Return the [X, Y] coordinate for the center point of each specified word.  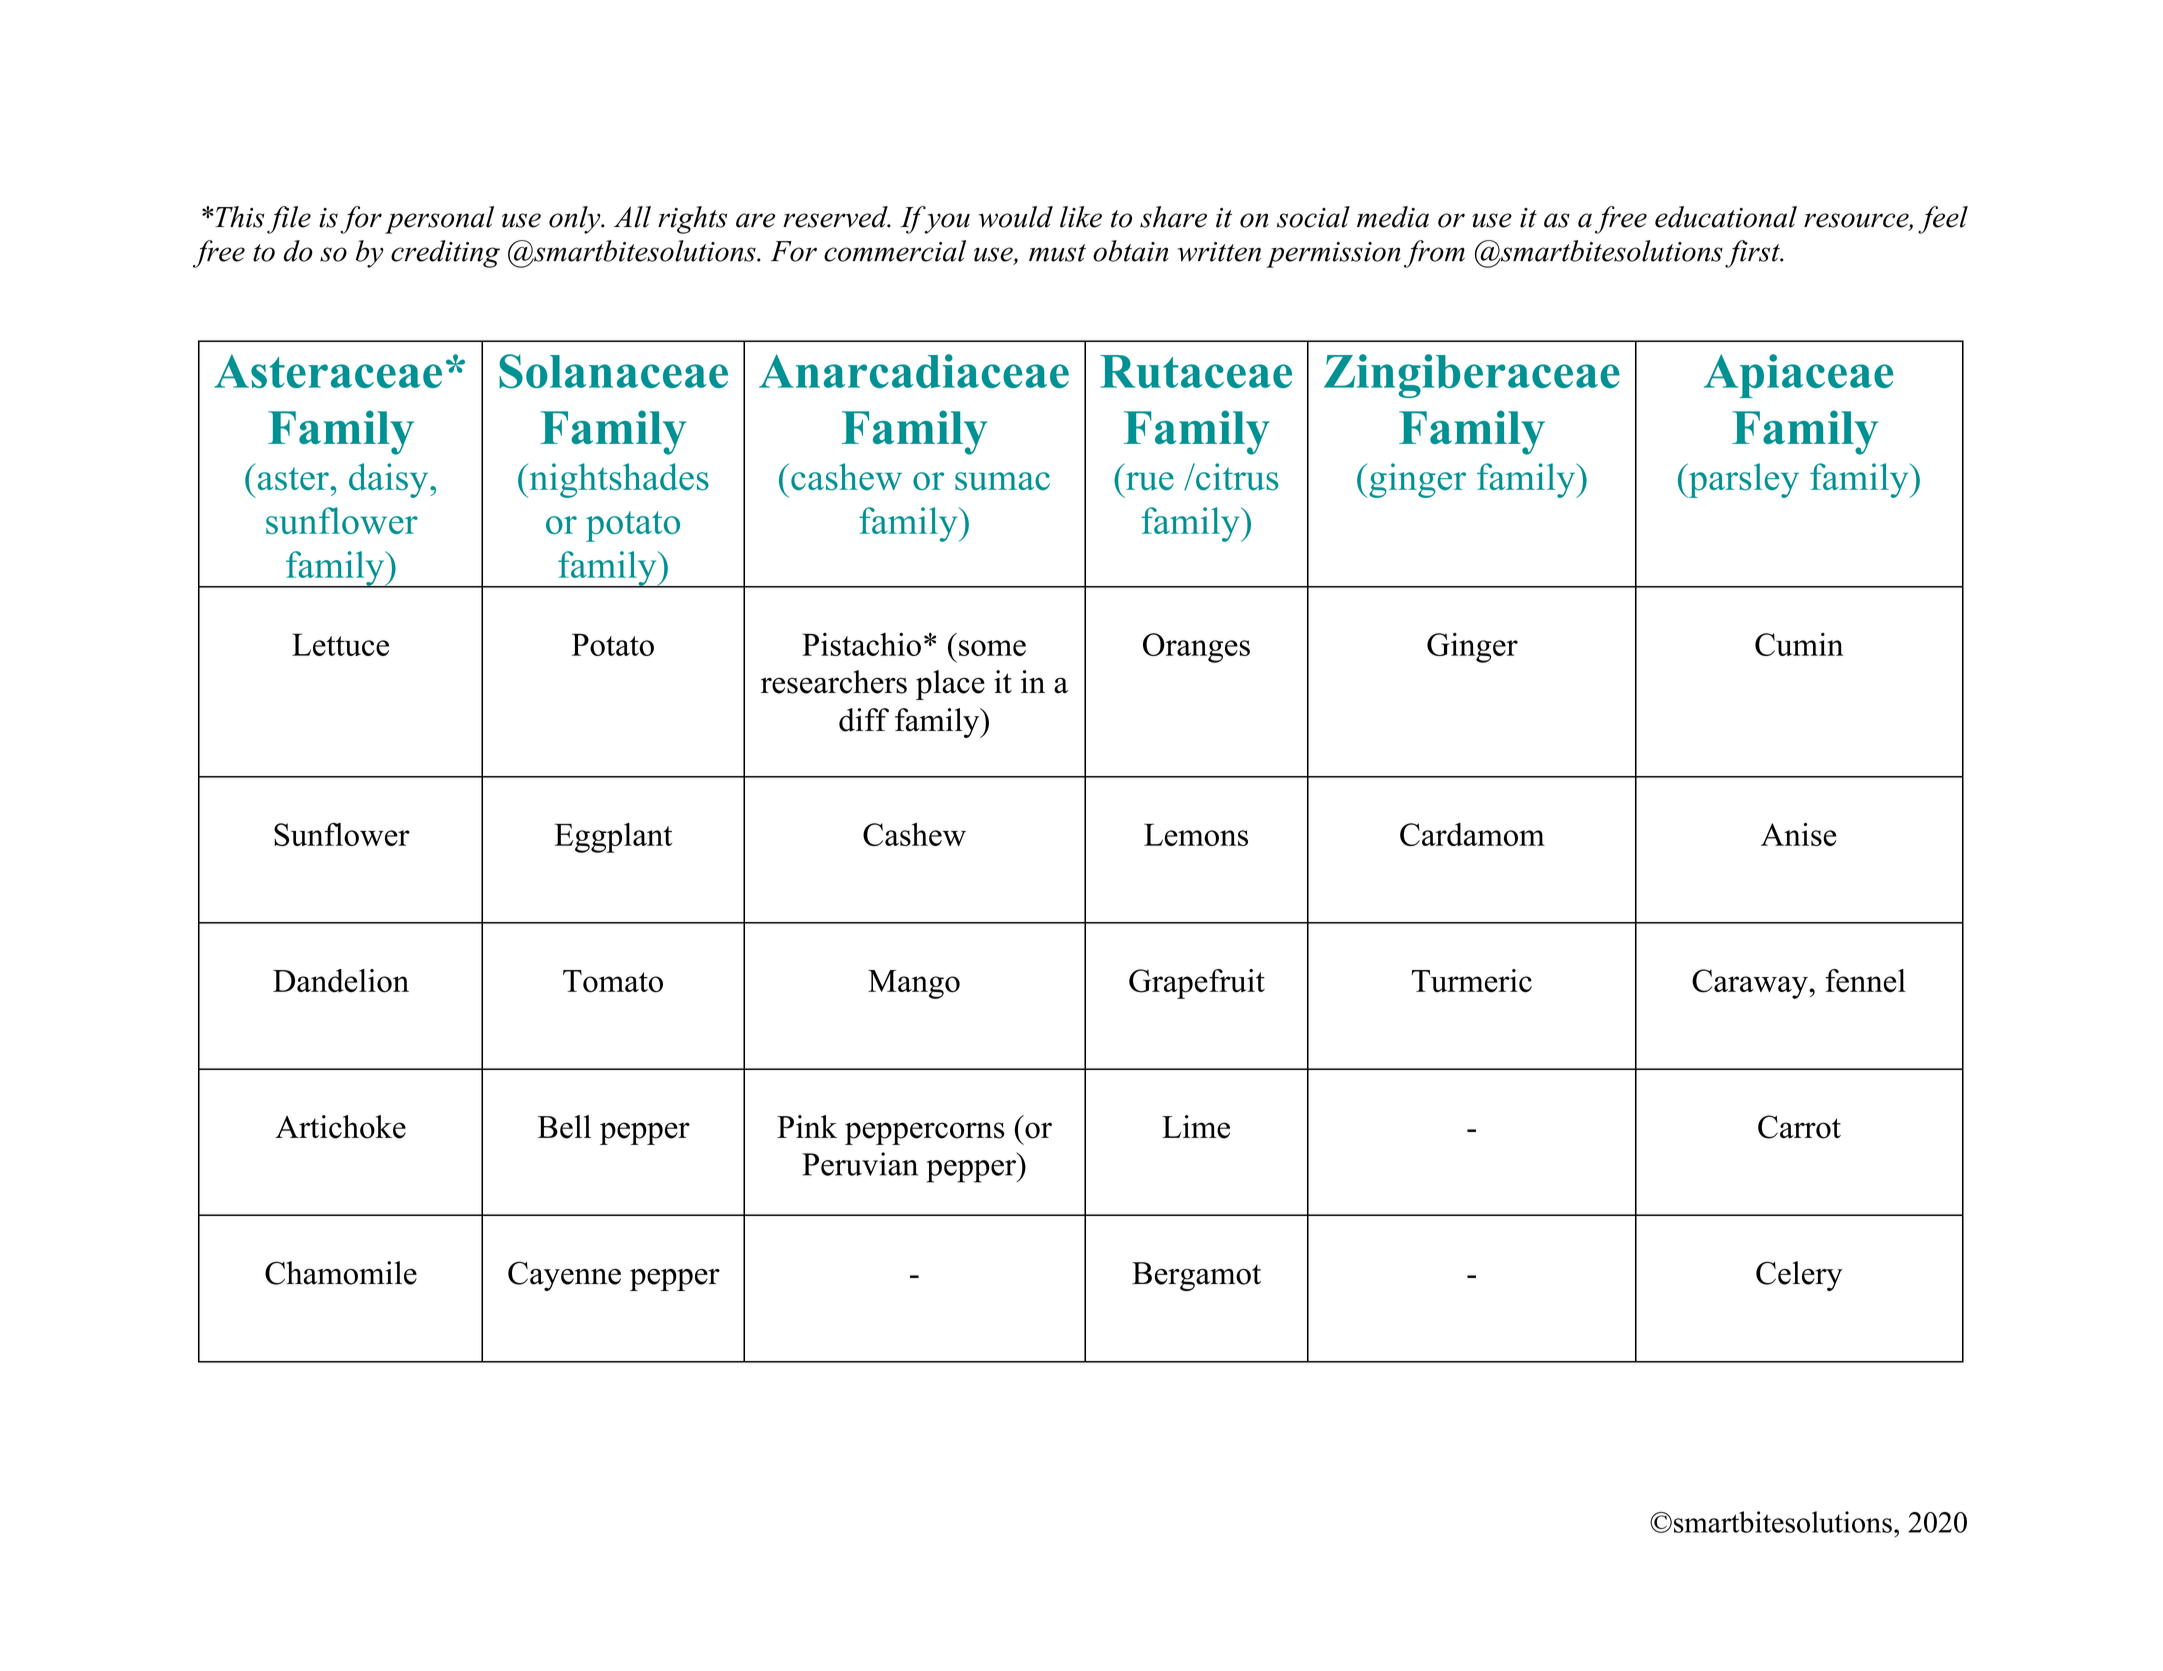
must [1057, 253]
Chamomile [341, 1273]
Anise [1799, 834]
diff [864, 720]
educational [1726, 217]
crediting [445, 254]
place [950, 685]
